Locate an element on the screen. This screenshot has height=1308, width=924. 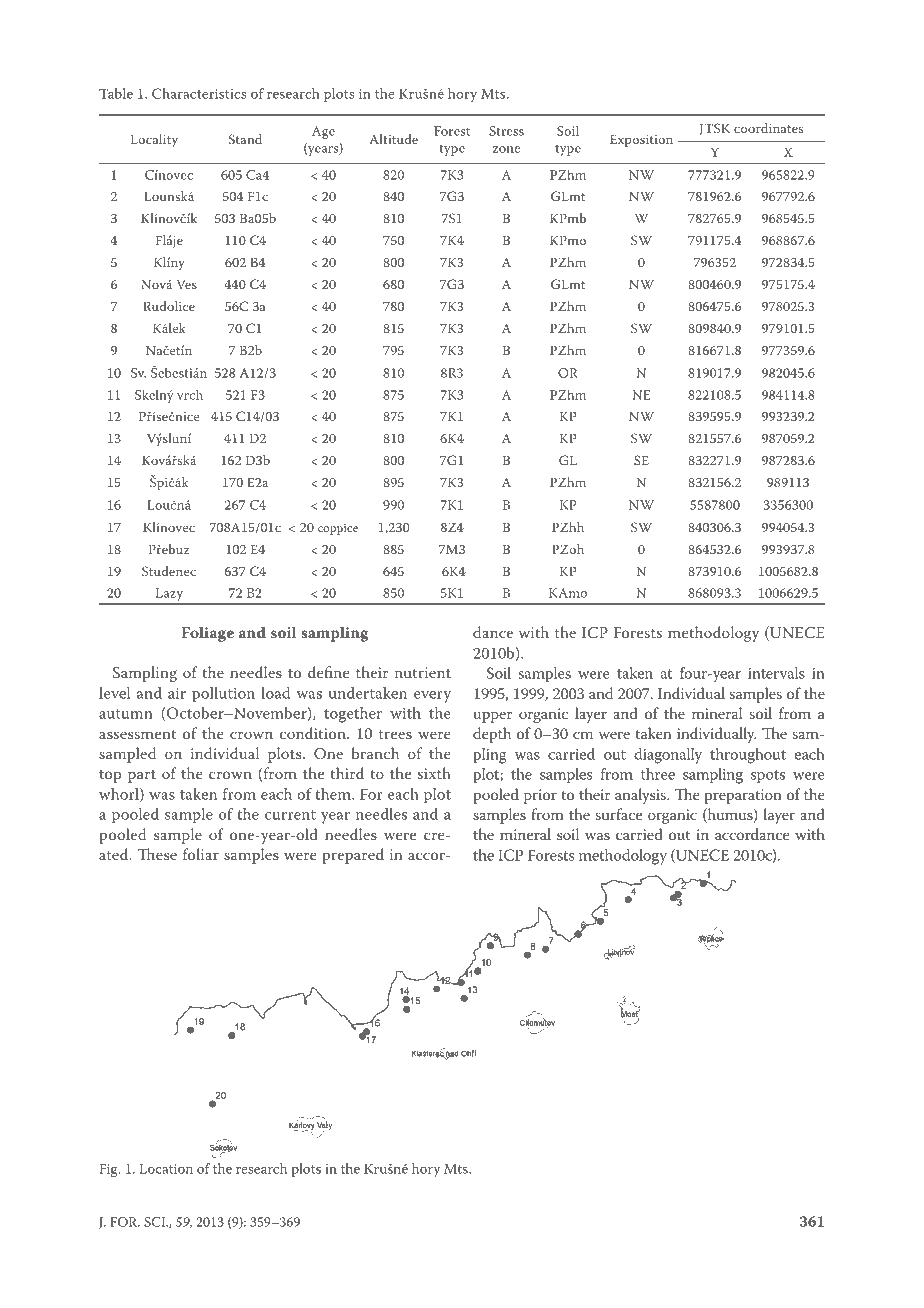
Locality is located at coordinates (154, 141).
